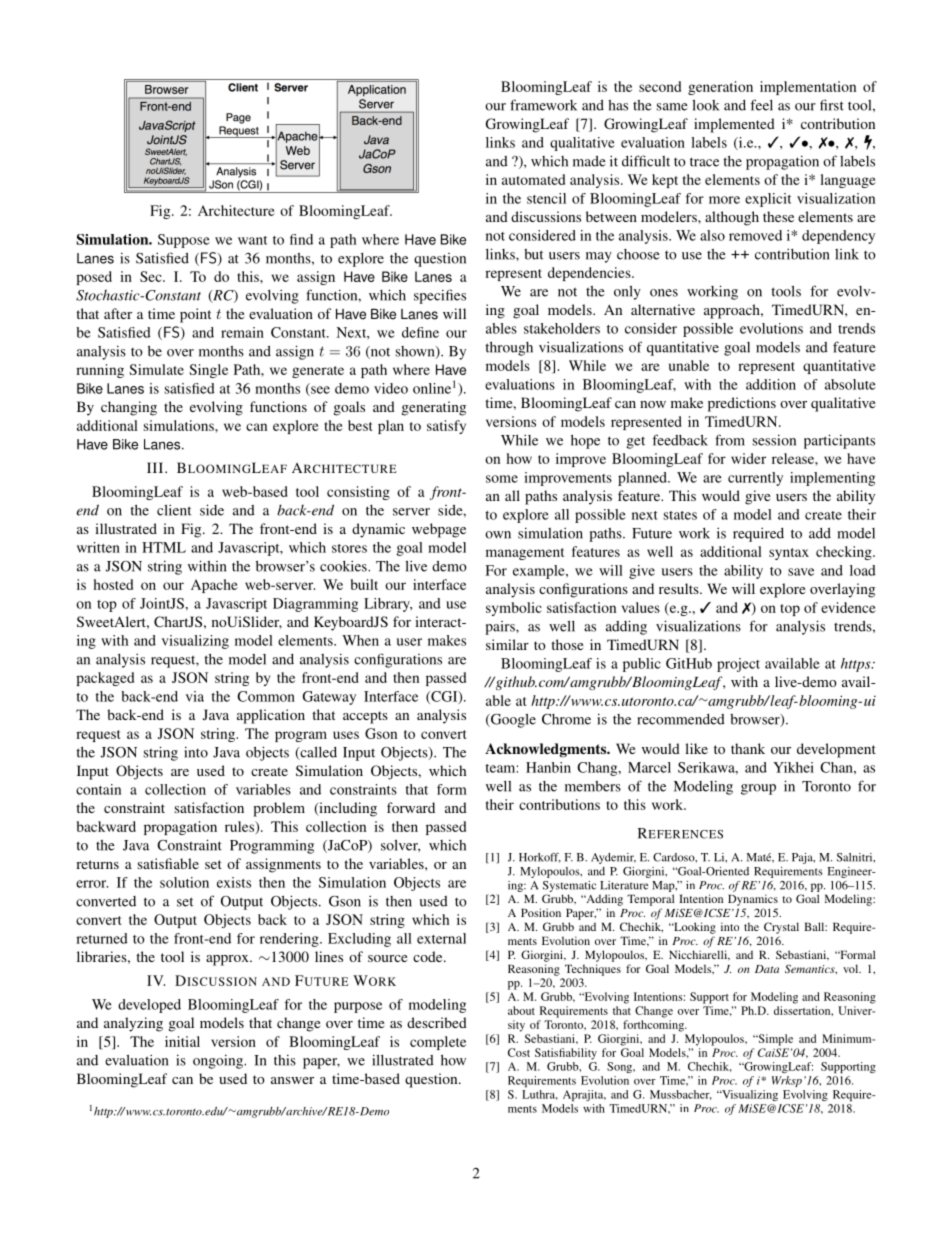  Describe the element at coordinates (801, 572) in the document. I see `save` at that location.
